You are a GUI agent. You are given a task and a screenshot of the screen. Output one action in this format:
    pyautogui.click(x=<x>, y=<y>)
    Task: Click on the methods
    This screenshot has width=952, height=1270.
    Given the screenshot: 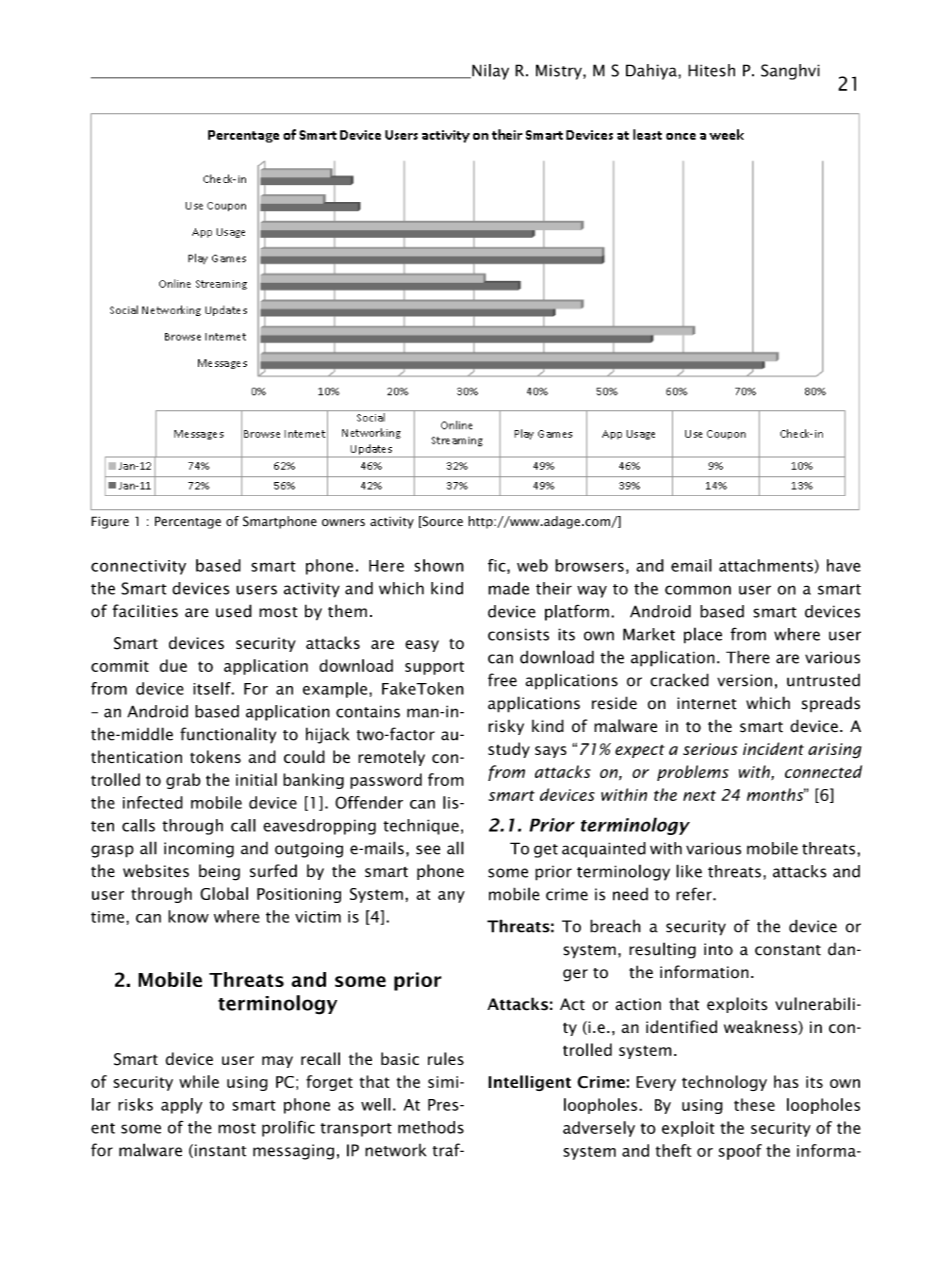 What is the action you would take?
    pyautogui.click(x=431, y=1127)
